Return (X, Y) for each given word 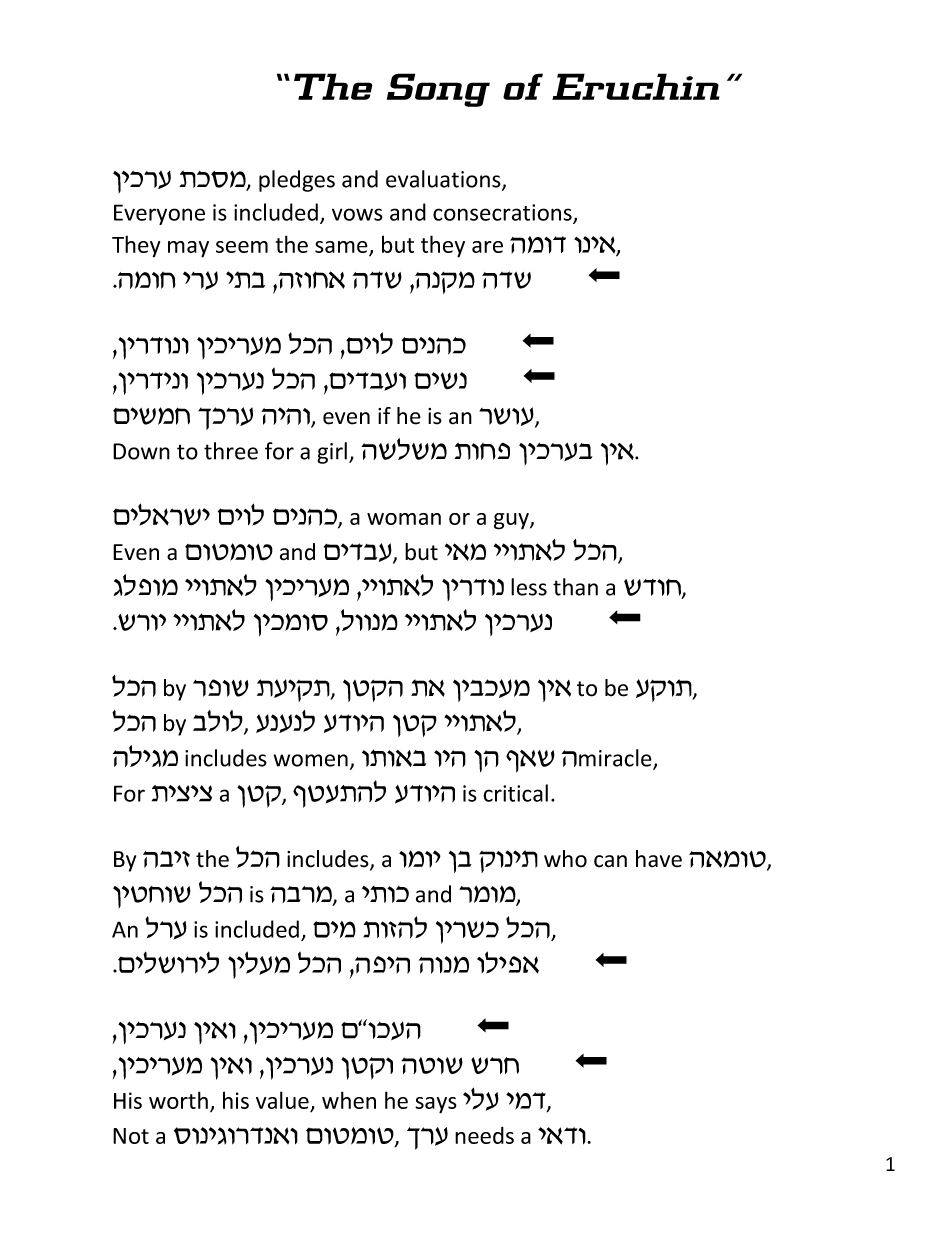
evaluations (444, 180)
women (311, 760)
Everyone (159, 214)
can (610, 861)
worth (178, 1100)
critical (515, 793)
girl (333, 453)
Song (438, 90)
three (231, 451)
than (575, 587)
